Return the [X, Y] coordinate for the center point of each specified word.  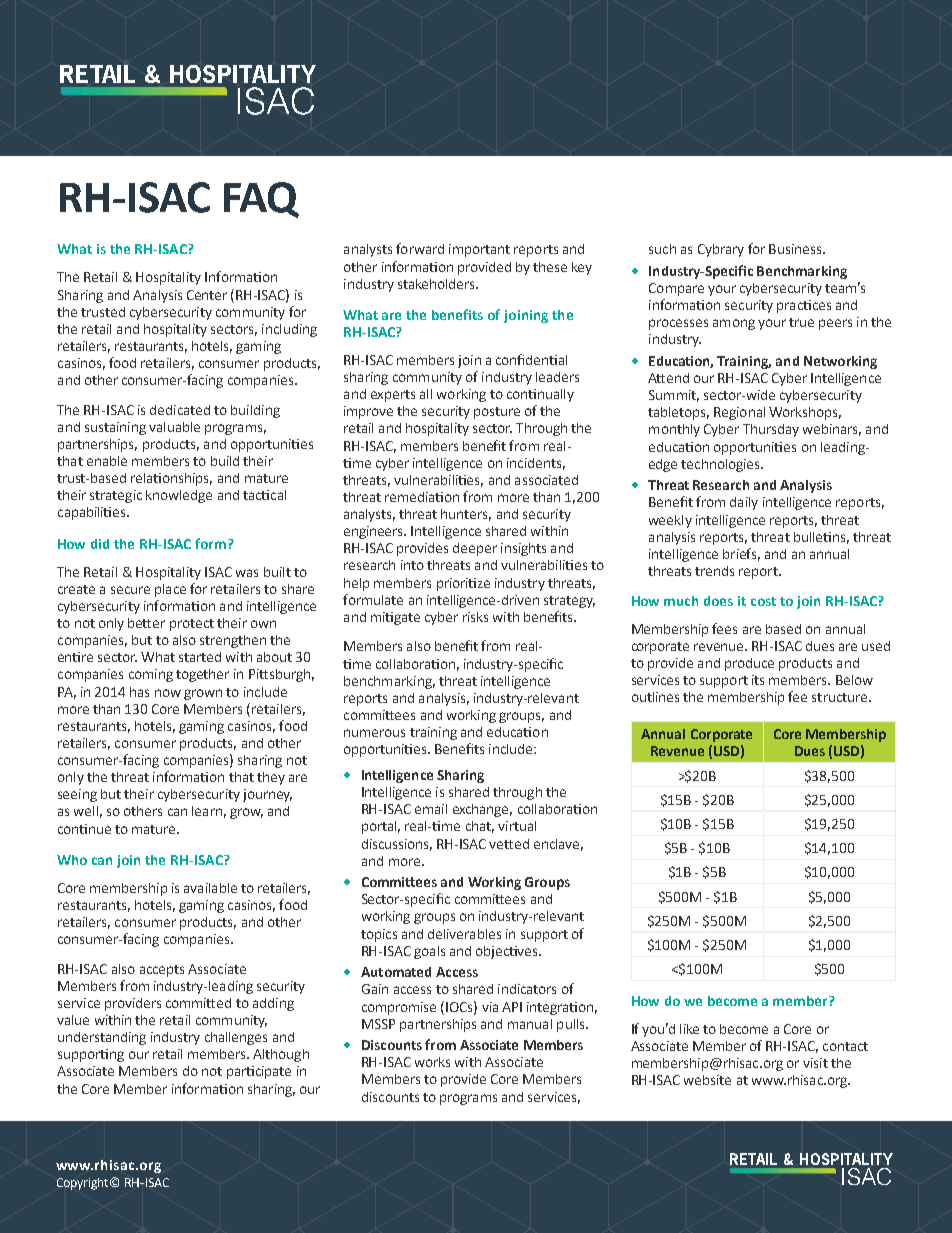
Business [796, 249]
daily [744, 503]
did [100, 544]
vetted [509, 844]
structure [841, 697]
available [210, 888]
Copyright [84, 1184]
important [479, 250]
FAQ [261, 200]
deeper [475, 549]
